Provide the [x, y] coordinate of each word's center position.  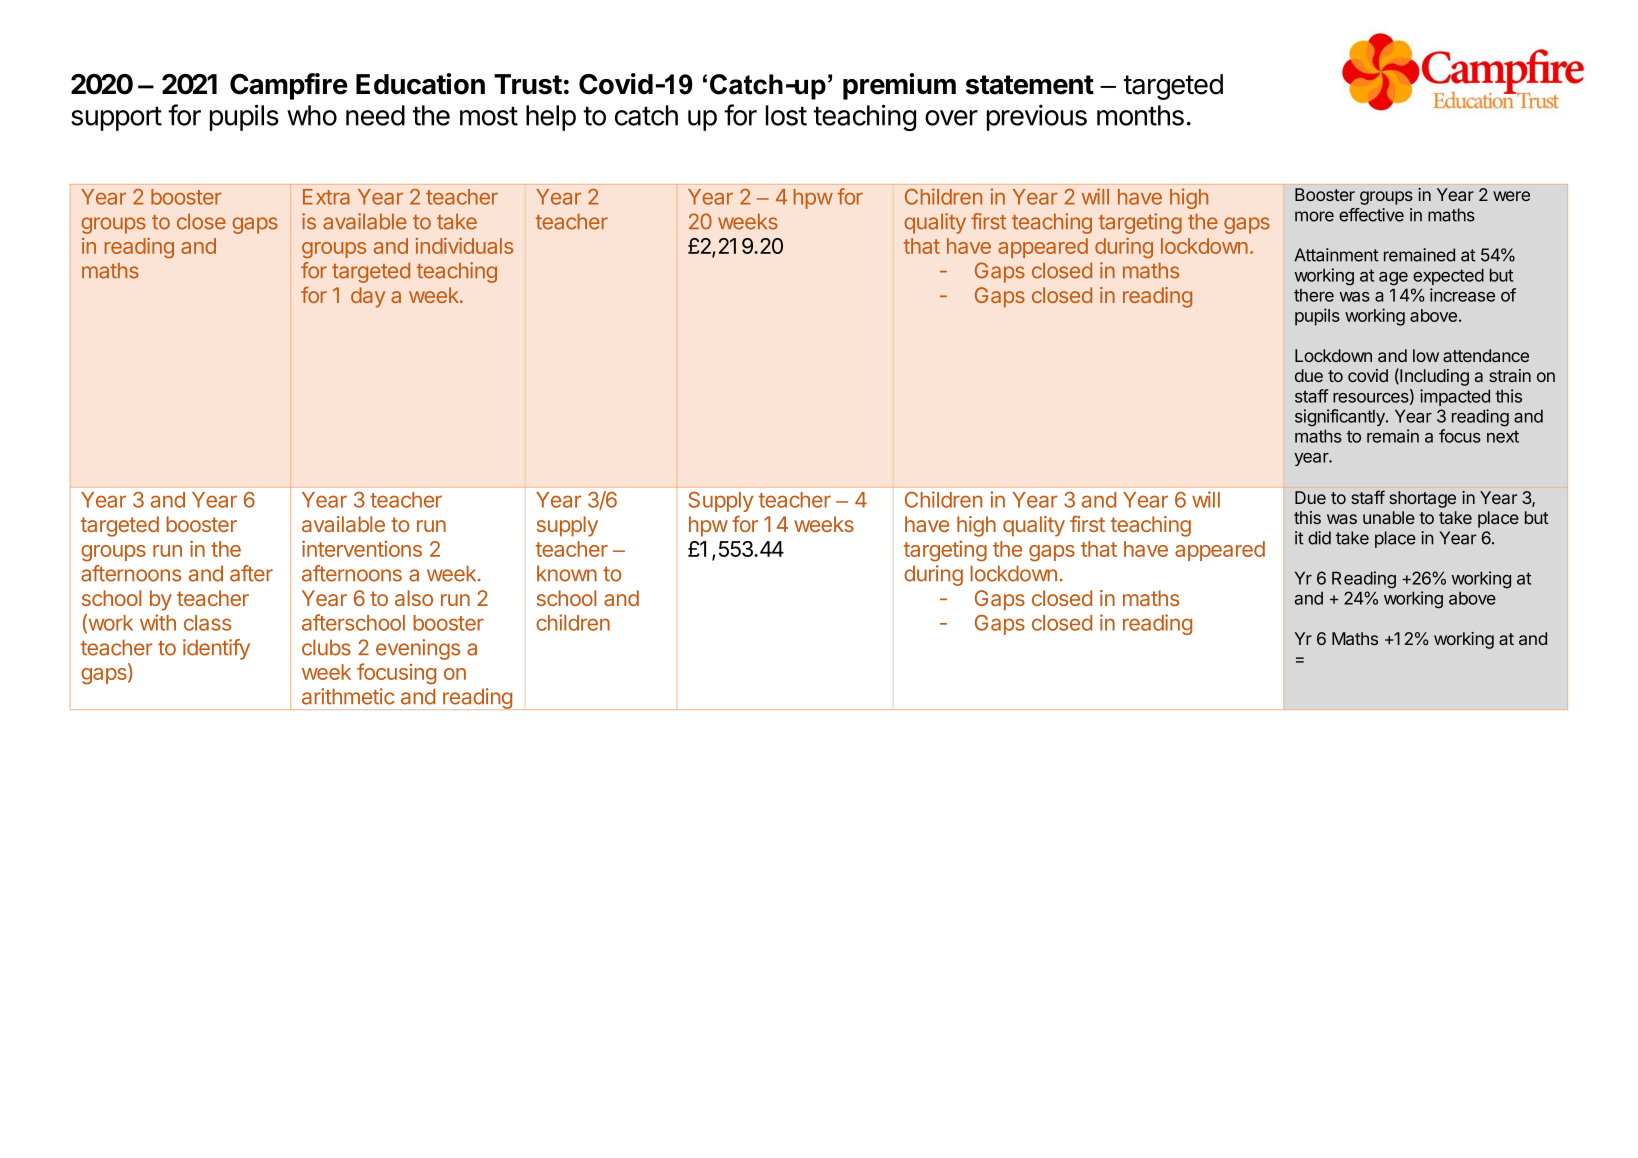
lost [786, 115]
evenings [418, 649]
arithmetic [348, 696]
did [1319, 538]
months [1140, 115]
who [312, 115]
